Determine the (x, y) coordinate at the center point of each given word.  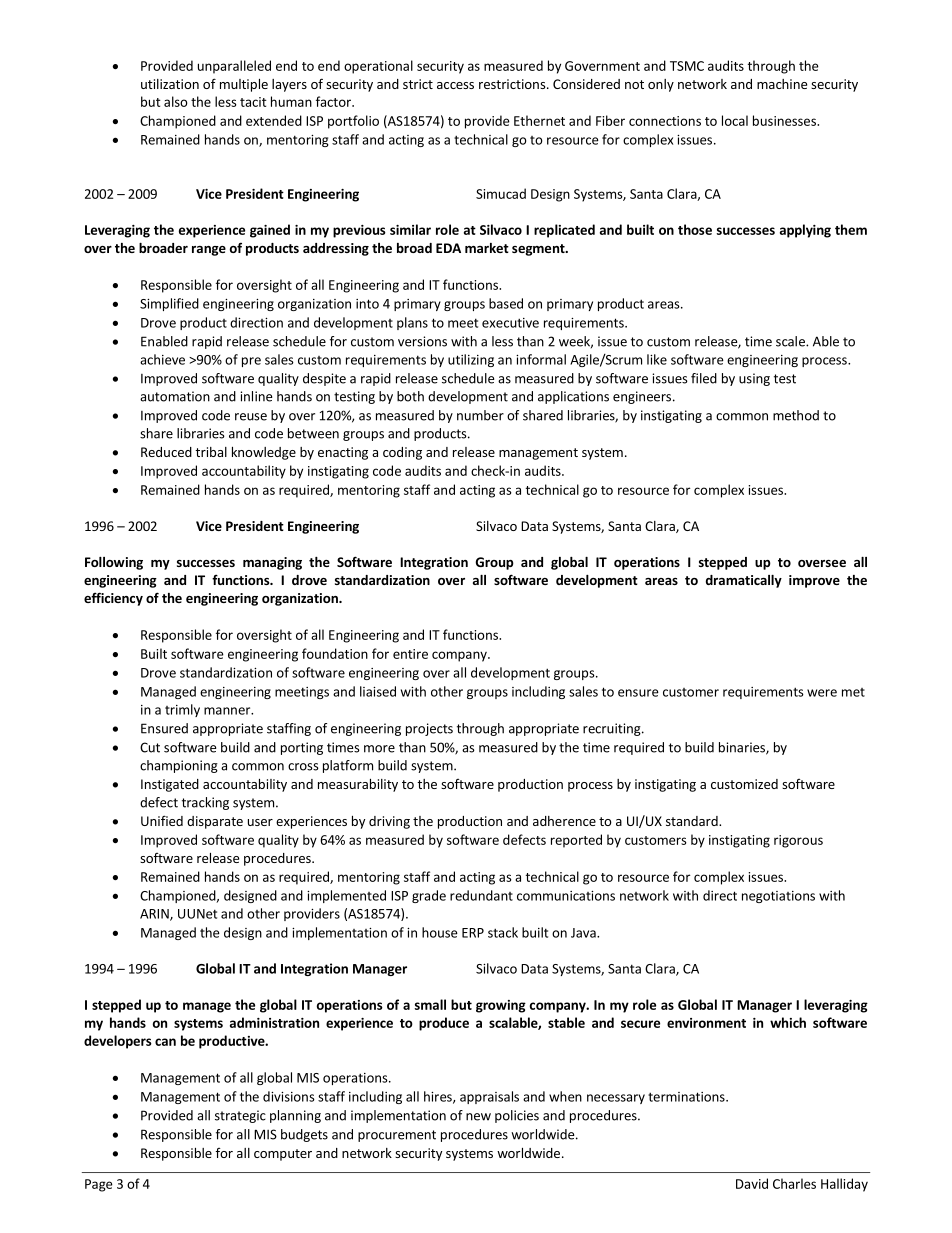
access (455, 85)
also (176, 101)
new (478, 1117)
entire (410, 654)
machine (782, 84)
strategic (240, 1116)
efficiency (113, 599)
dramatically (744, 581)
